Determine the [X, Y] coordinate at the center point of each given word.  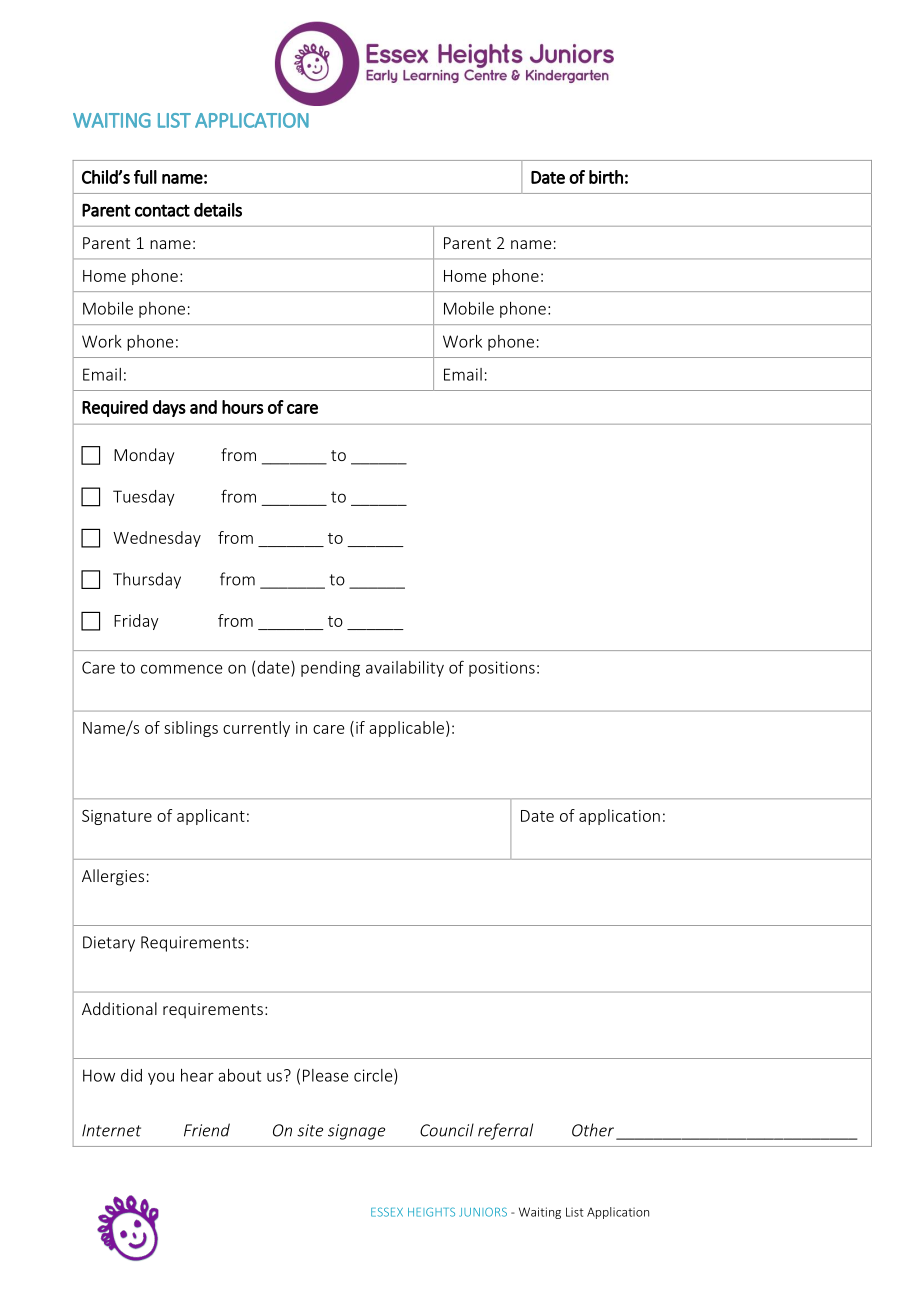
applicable [406, 729]
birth [606, 177]
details [218, 210]
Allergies [113, 877]
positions [502, 669]
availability [405, 669]
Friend [207, 1130]
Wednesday [157, 539]
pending [330, 669]
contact [162, 210]
